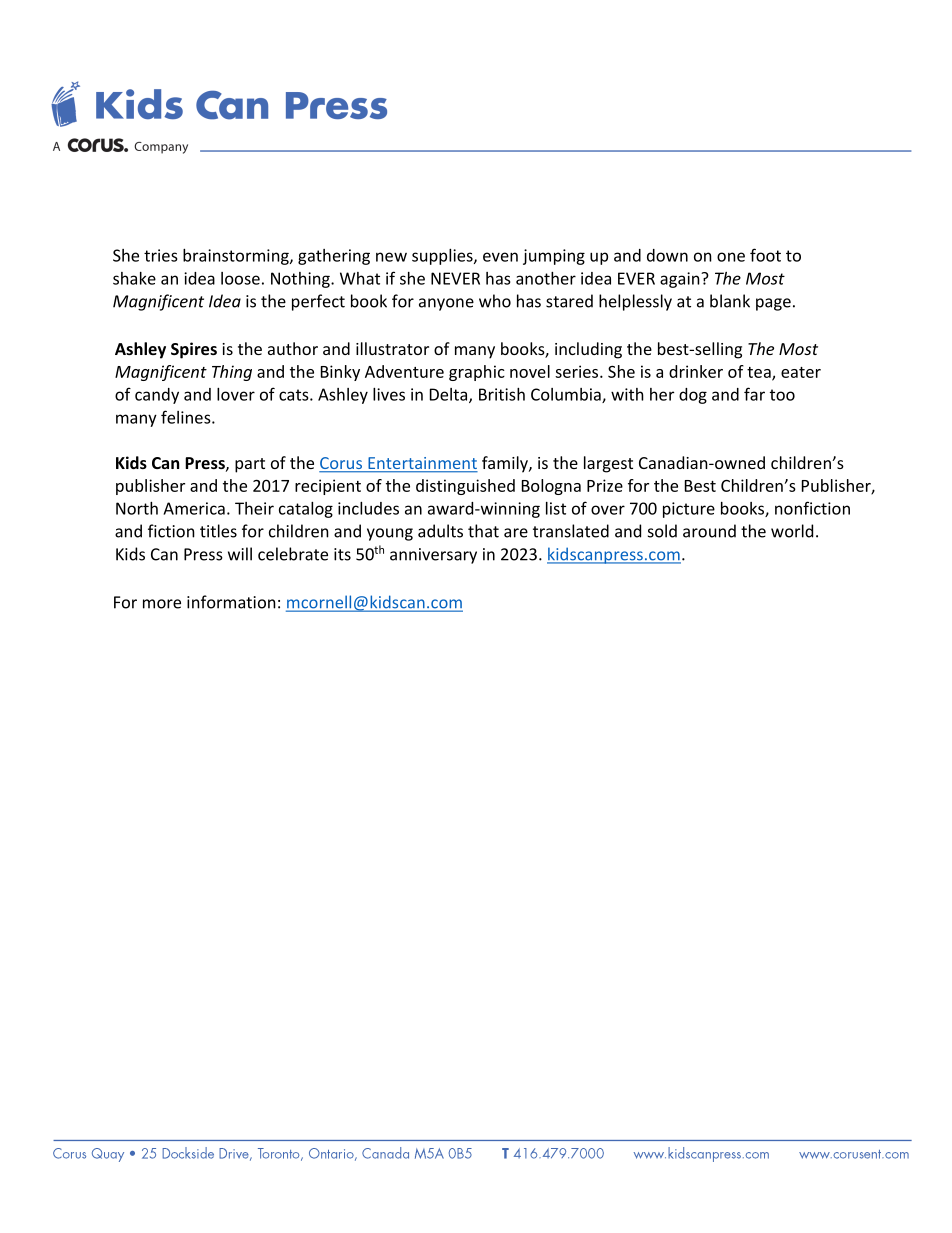  What do you see at coordinates (465, 487) in the image?
I see `distinguished` at bounding box center [465, 487].
